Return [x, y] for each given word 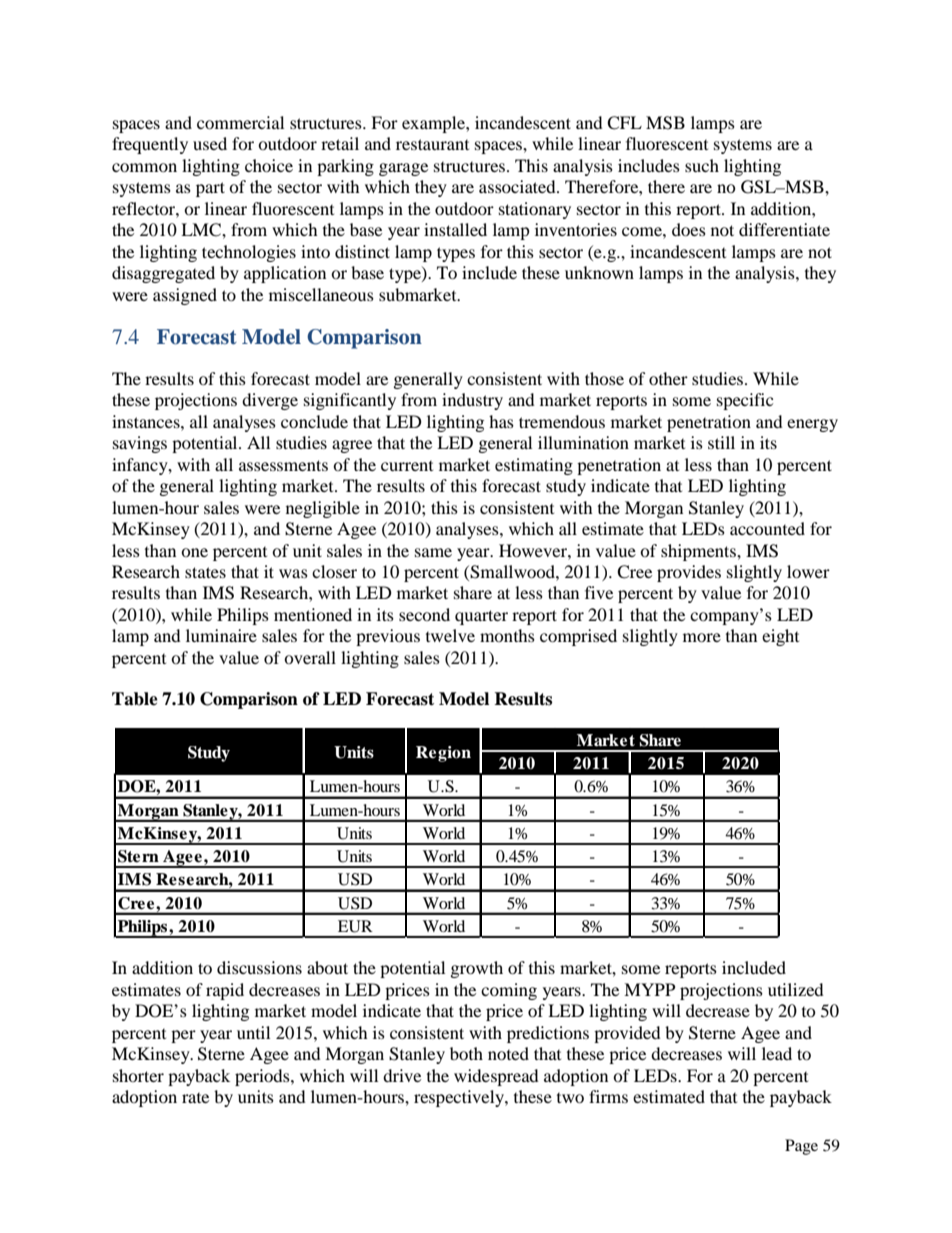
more [702, 637]
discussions [259, 967]
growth [477, 969]
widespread [496, 1077]
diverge [270, 401]
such [702, 165]
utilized [796, 989]
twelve [450, 635]
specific [745, 401]
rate [195, 1098]
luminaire [221, 635]
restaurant [432, 144]
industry [472, 401]
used [210, 143]
